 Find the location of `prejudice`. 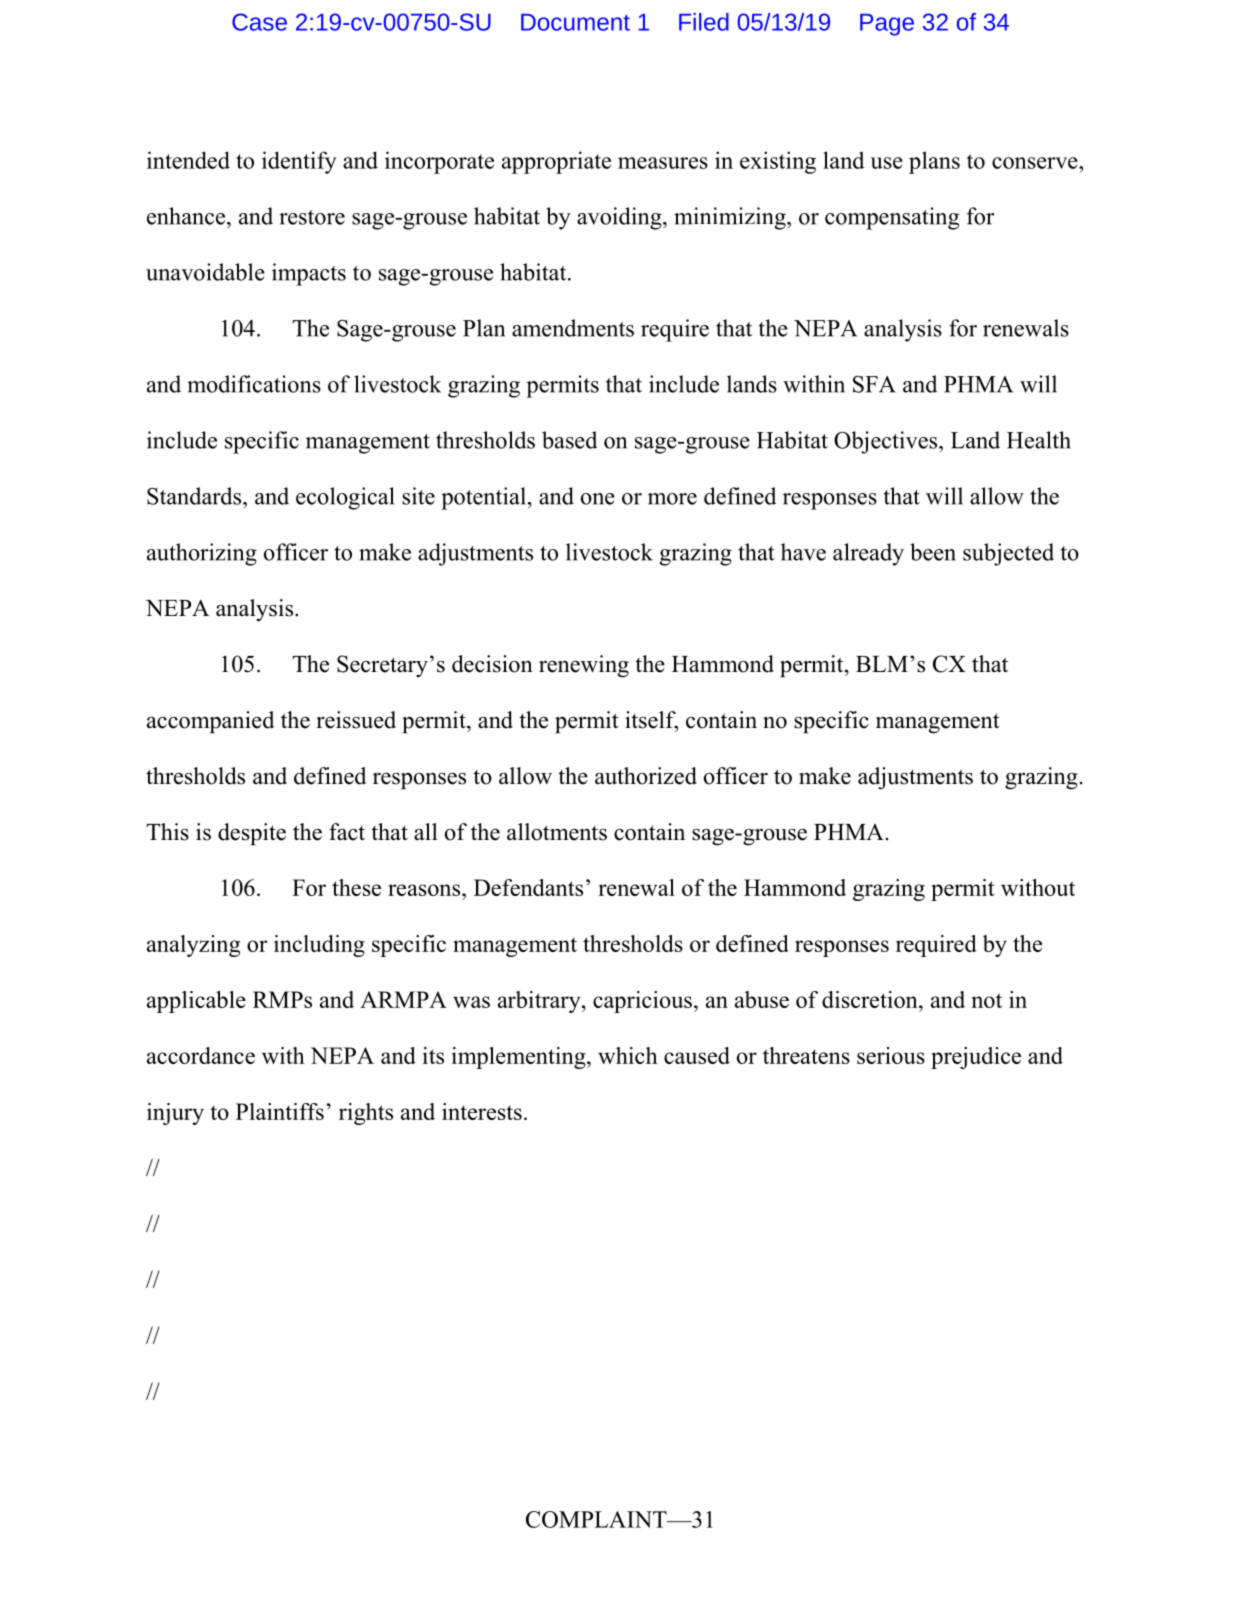

prejudice is located at coordinates (976, 1058).
